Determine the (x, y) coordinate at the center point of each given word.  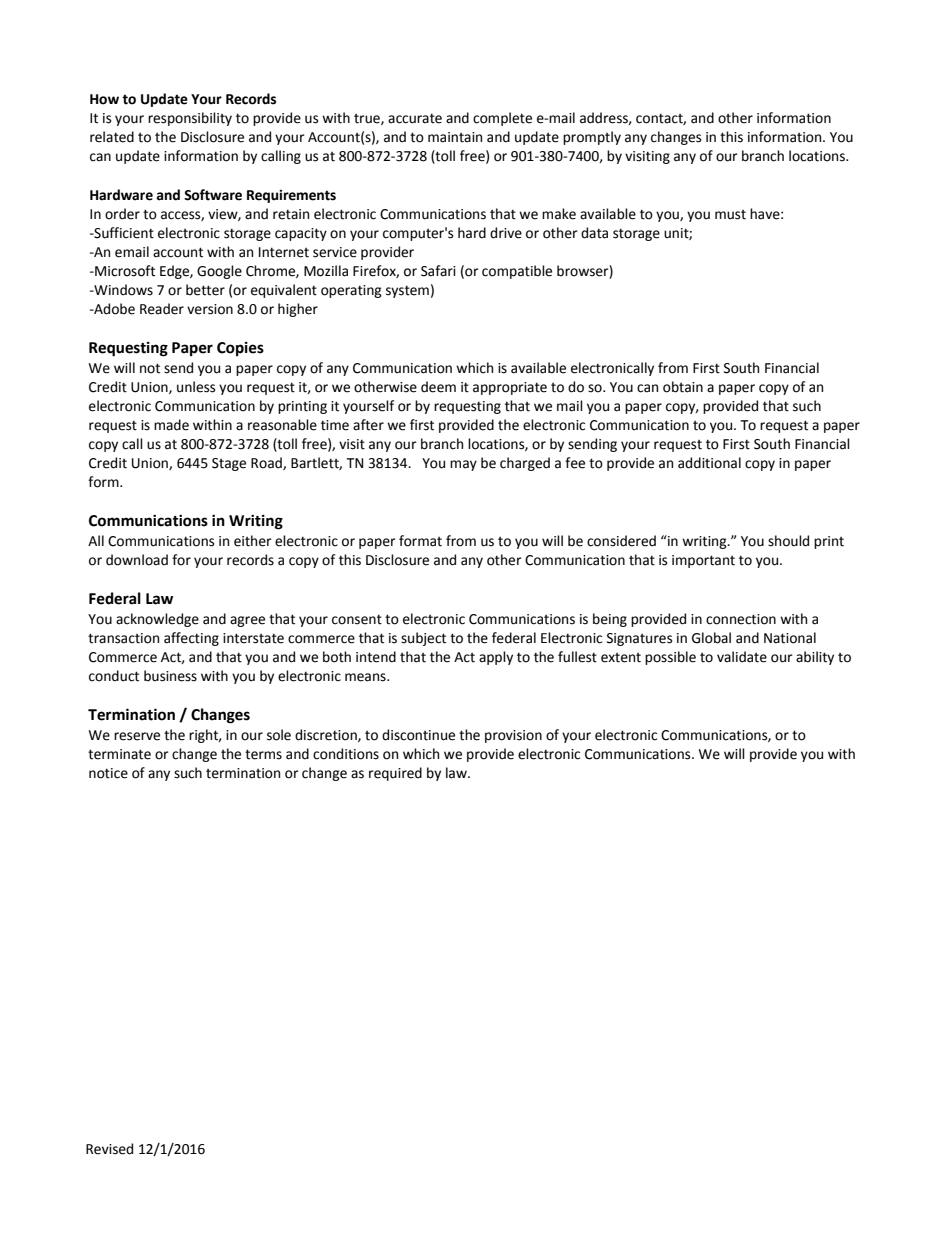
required (395, 774)
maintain (455, 137)
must (730, 215)
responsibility (190, 119)
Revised (109, 1149)
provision (513, 736)
